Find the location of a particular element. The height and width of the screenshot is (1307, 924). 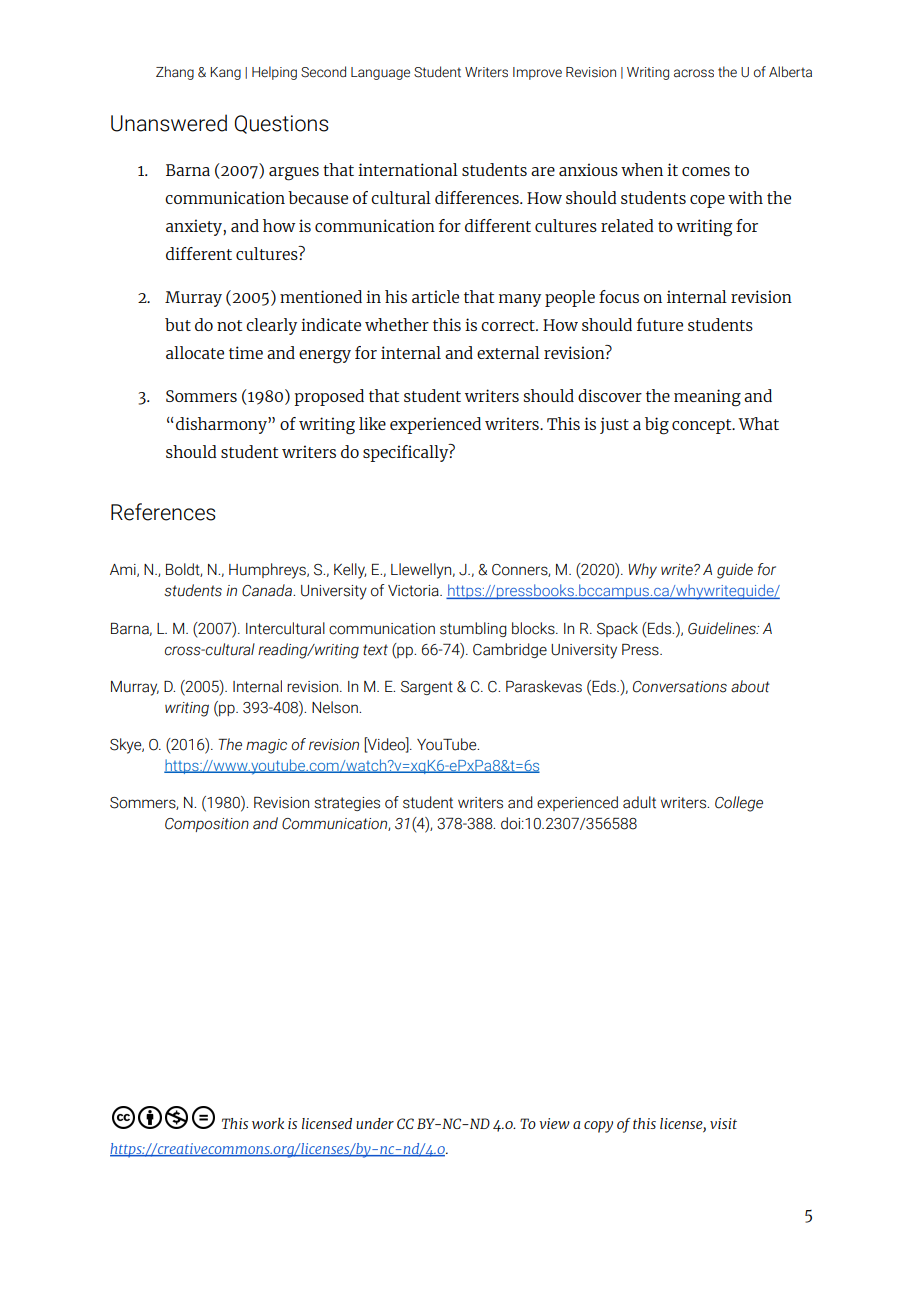

College is located at coordinates (739, 804).
